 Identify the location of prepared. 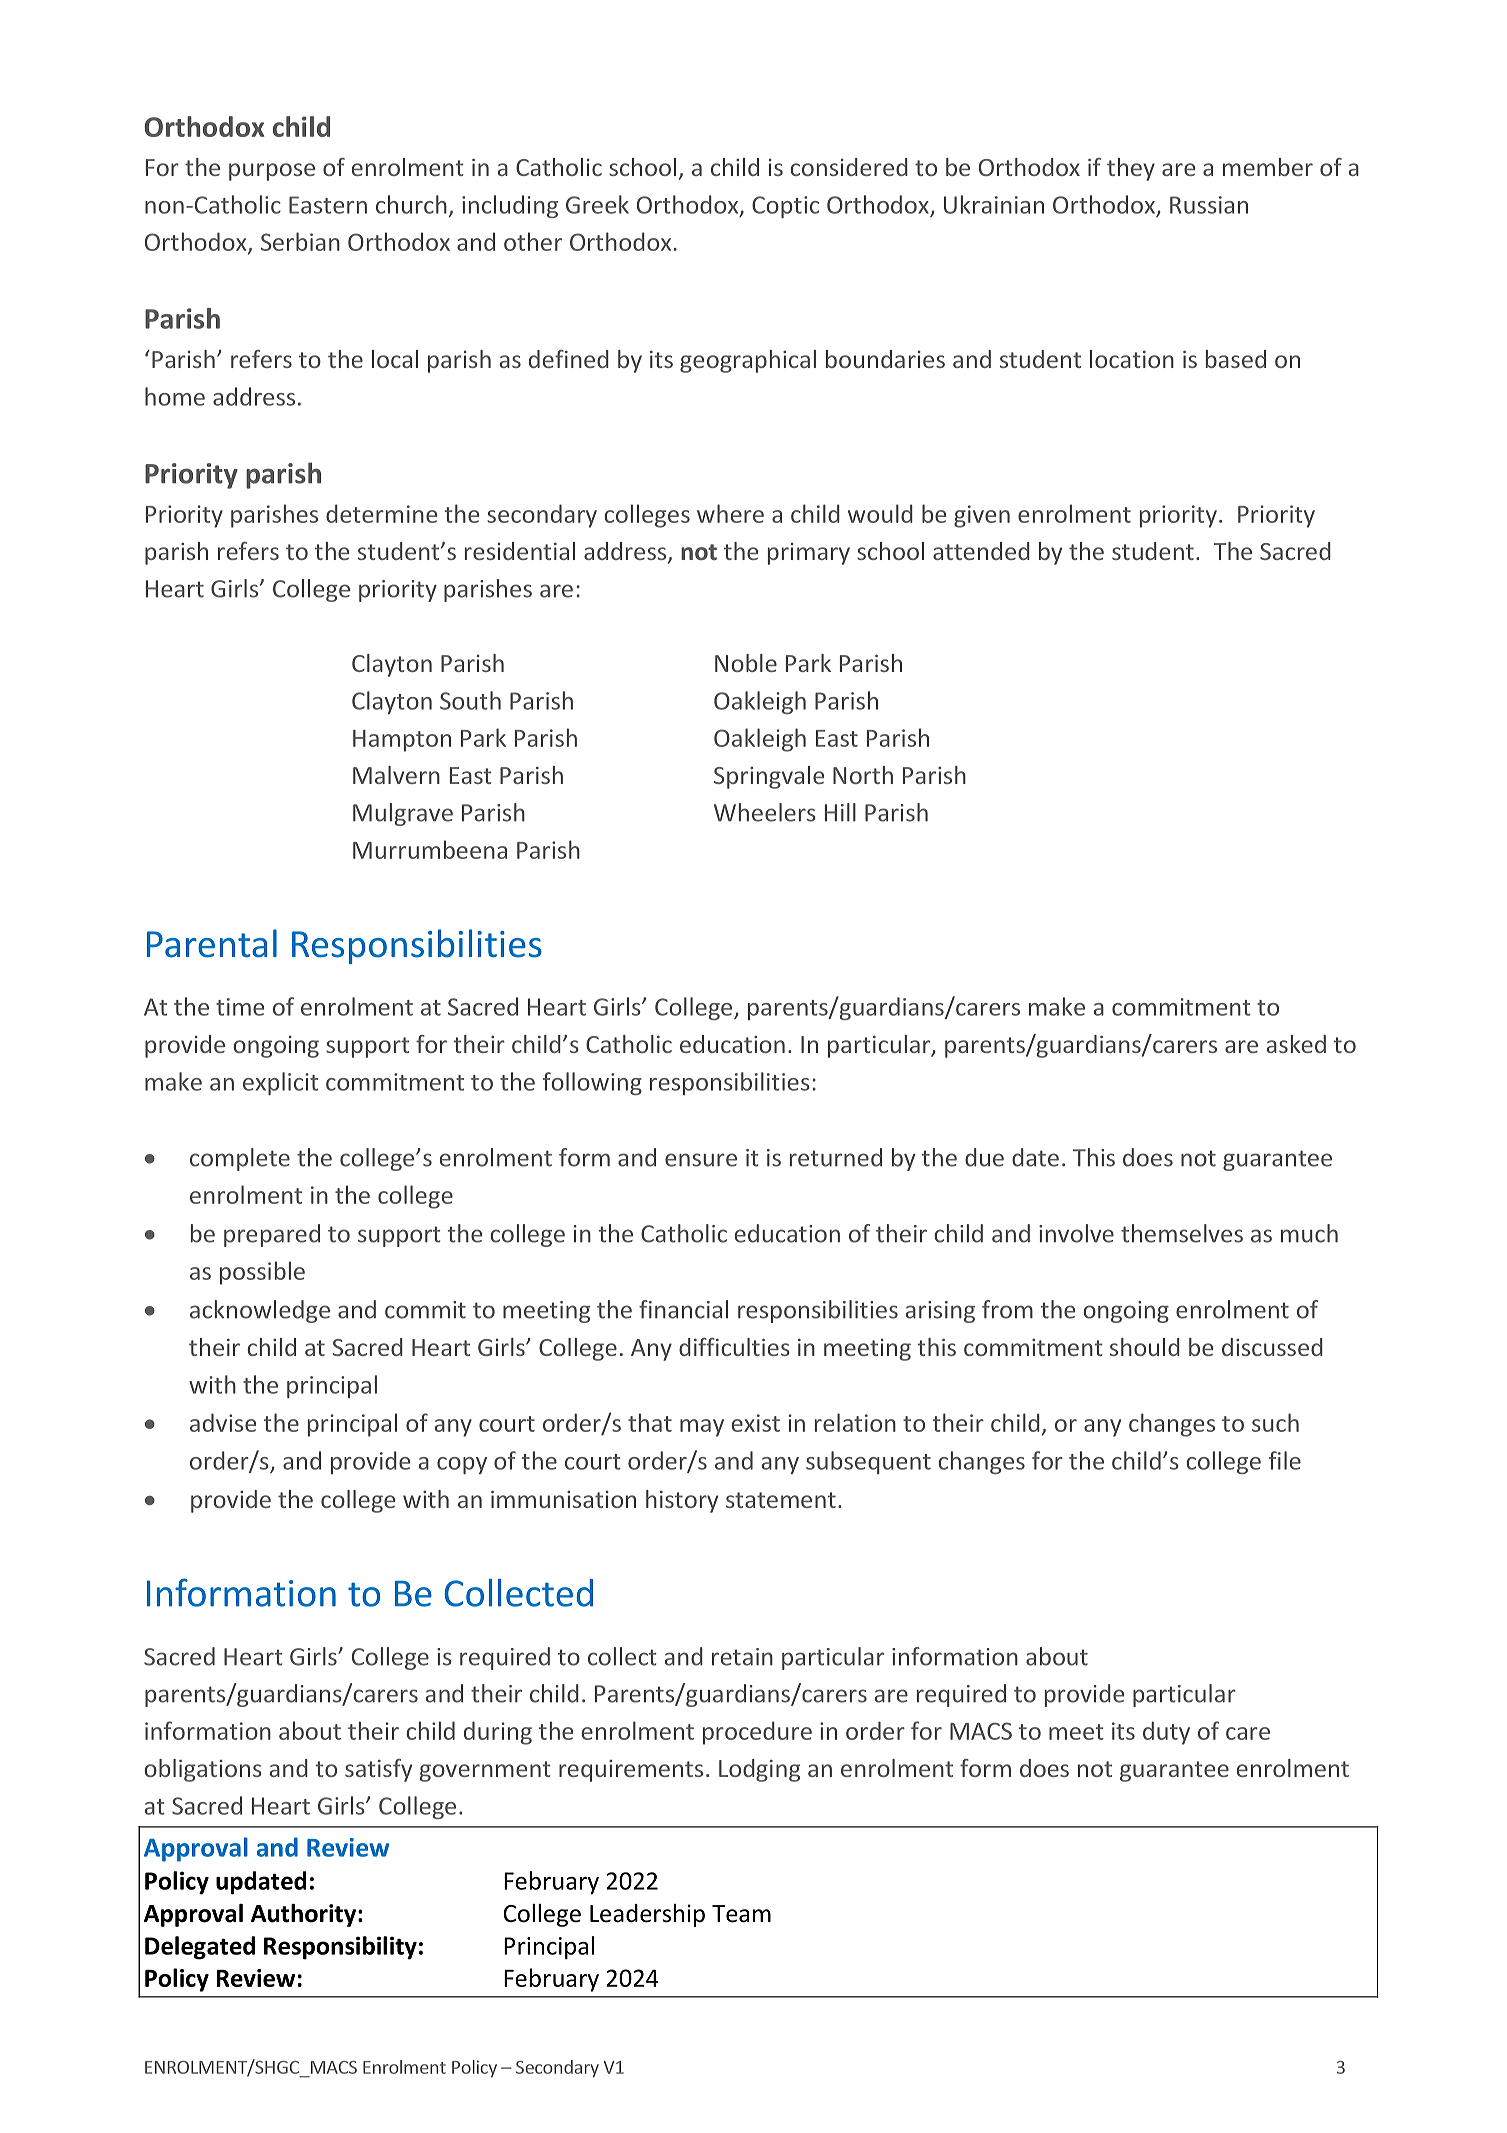
(272, 1235).
